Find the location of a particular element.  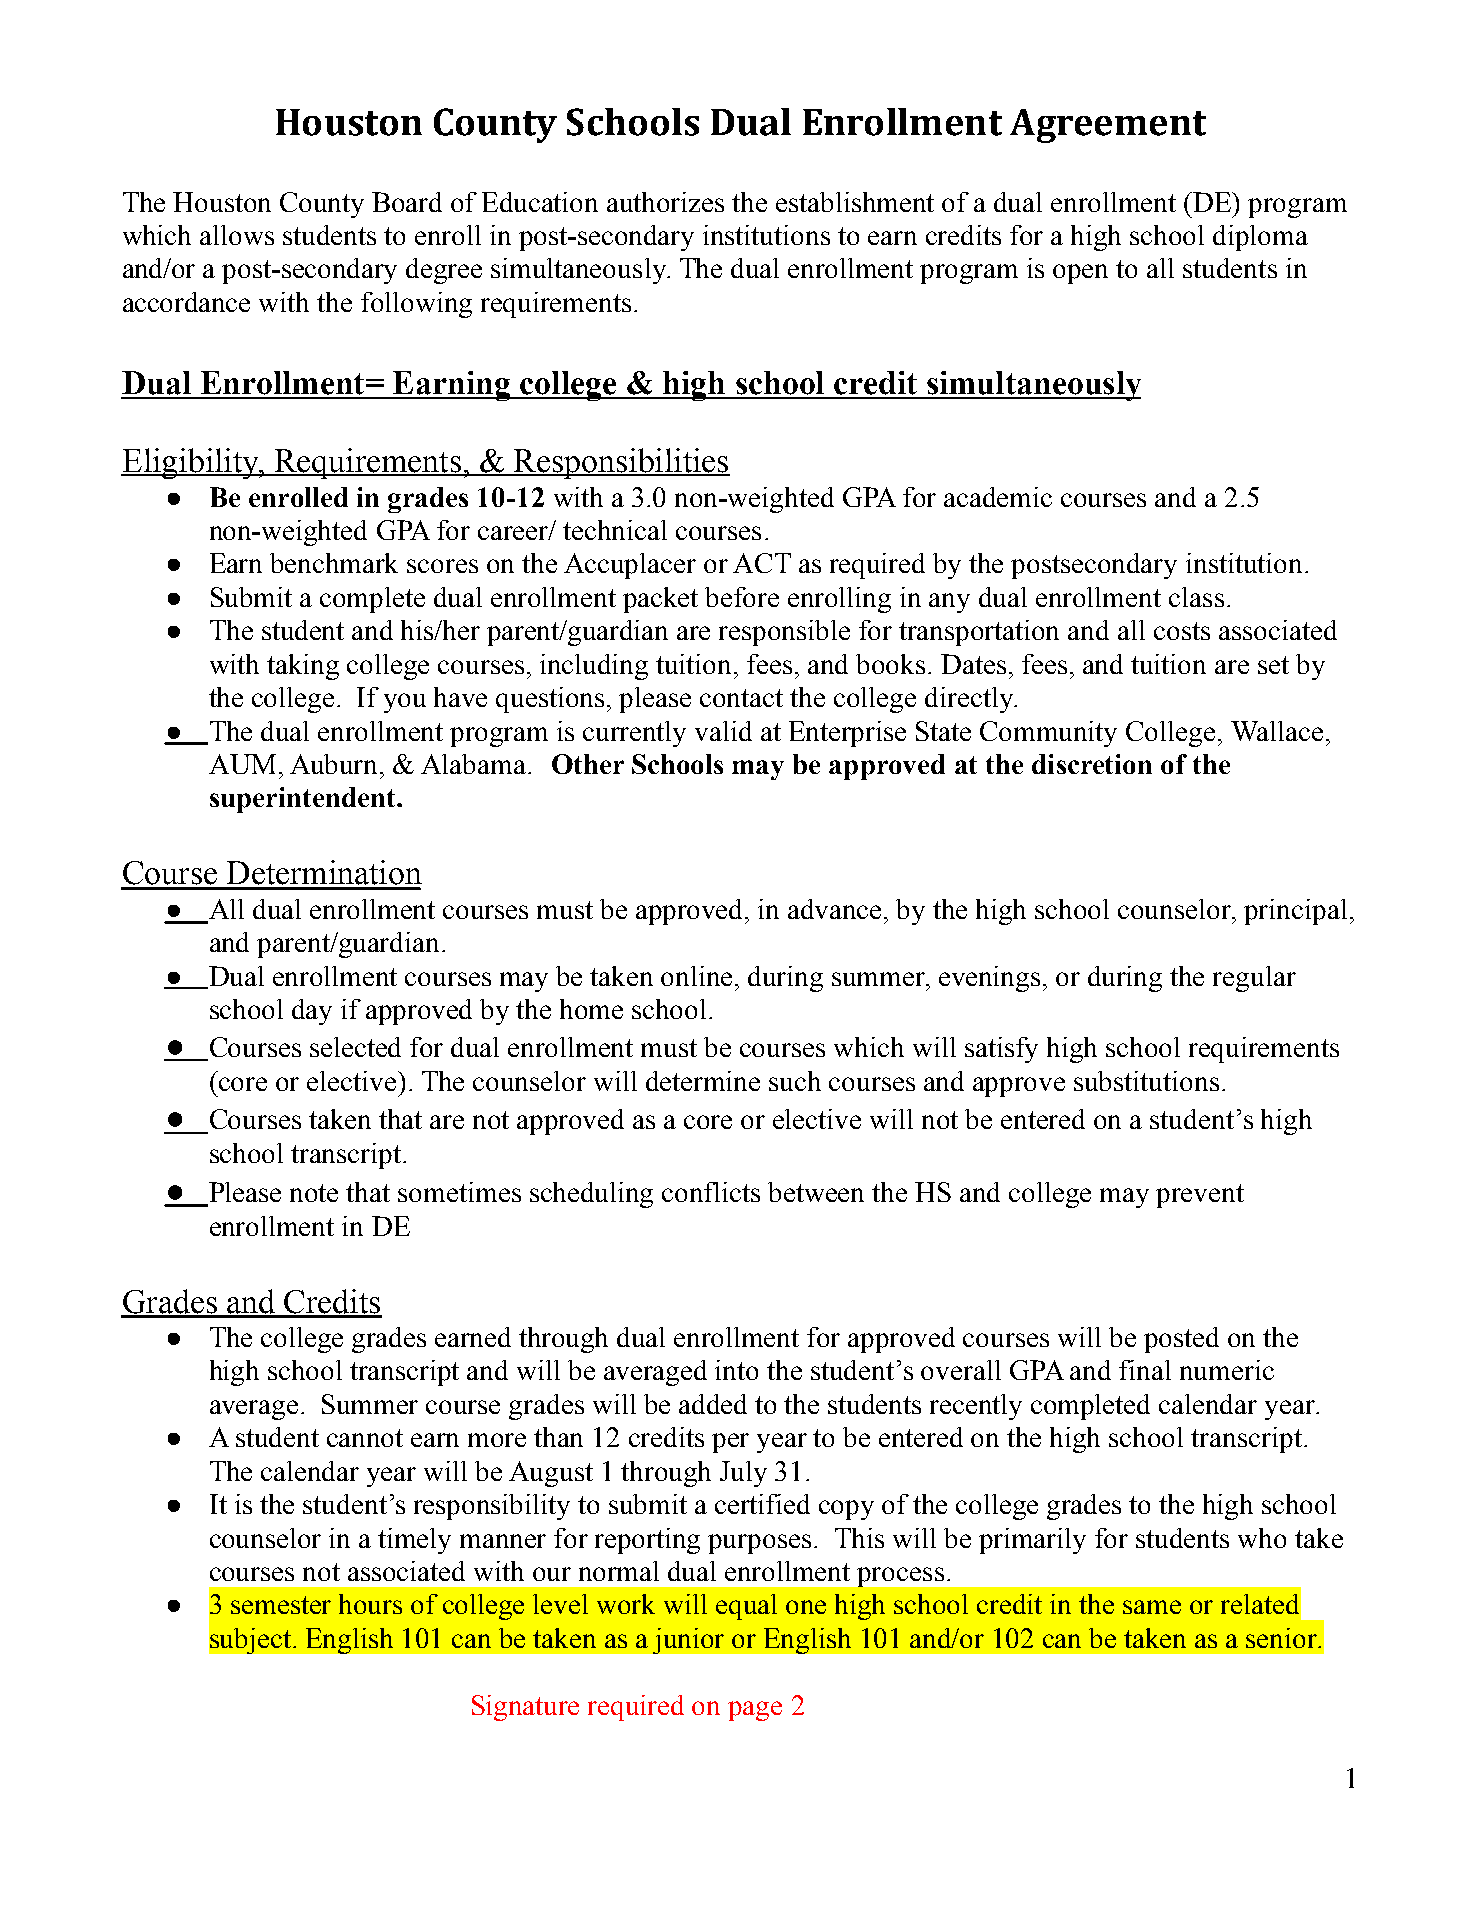

Board is located at coordinates (407, 202).
